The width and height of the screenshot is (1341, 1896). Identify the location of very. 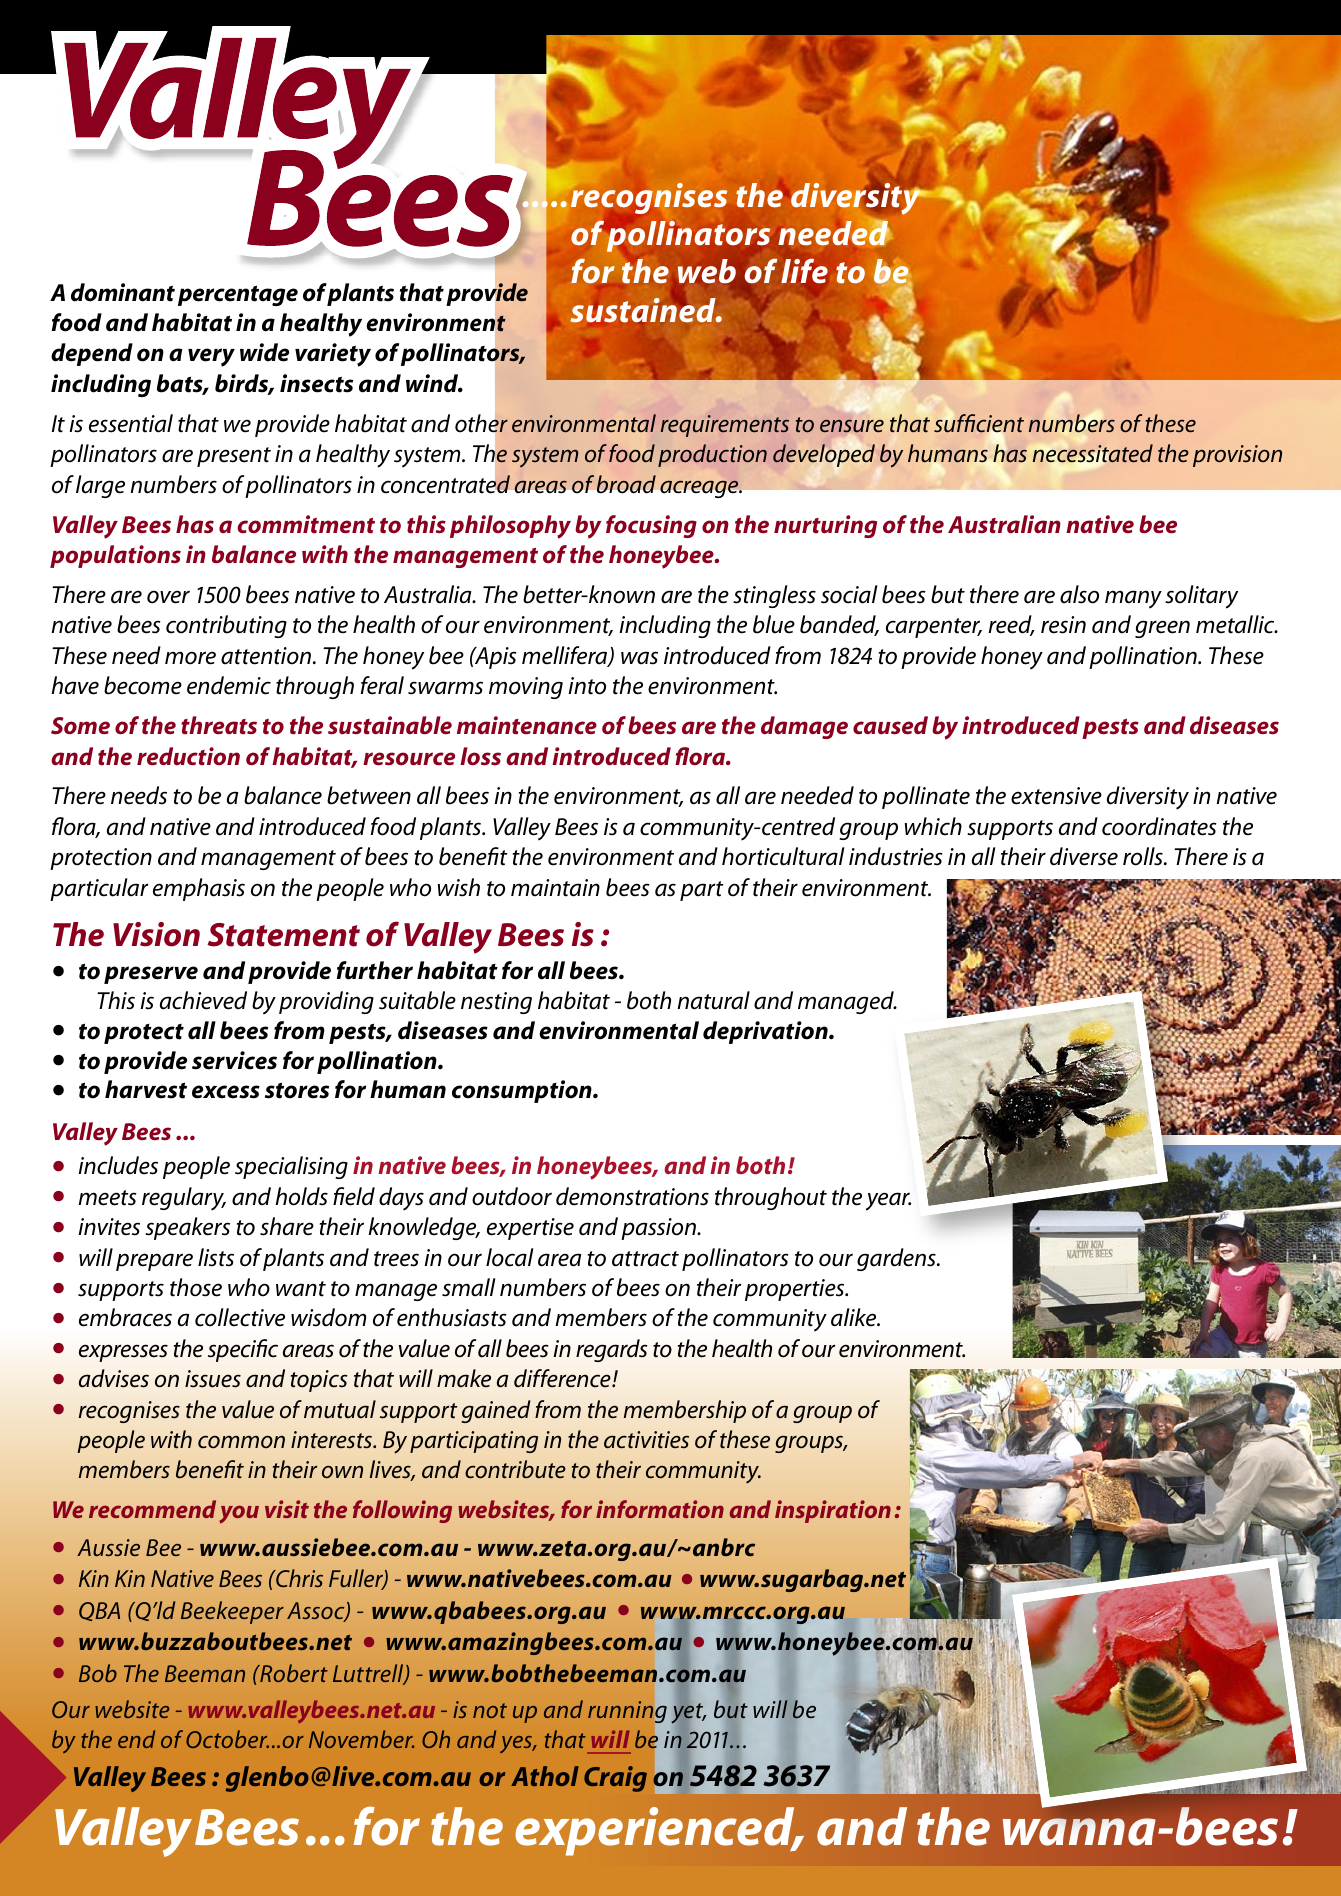
(211, 357).
